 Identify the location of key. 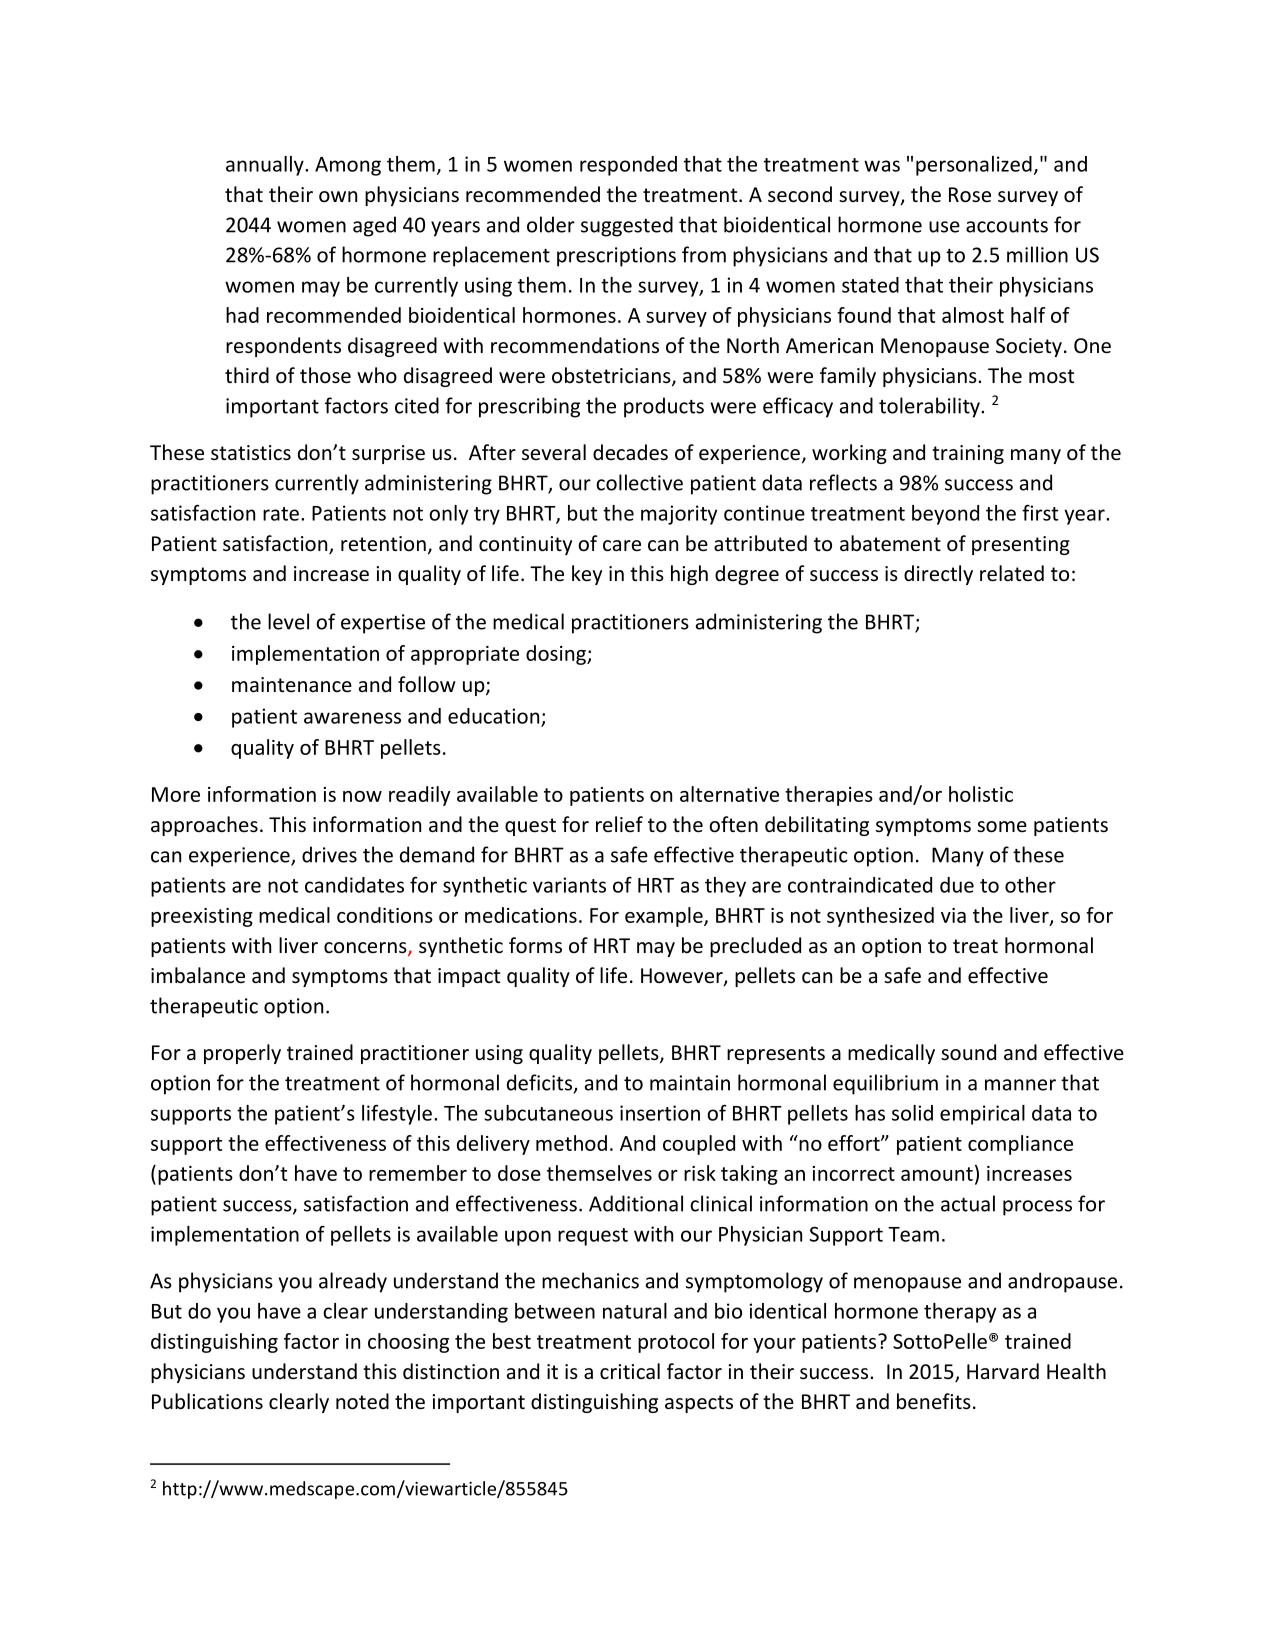
(587, 575).
